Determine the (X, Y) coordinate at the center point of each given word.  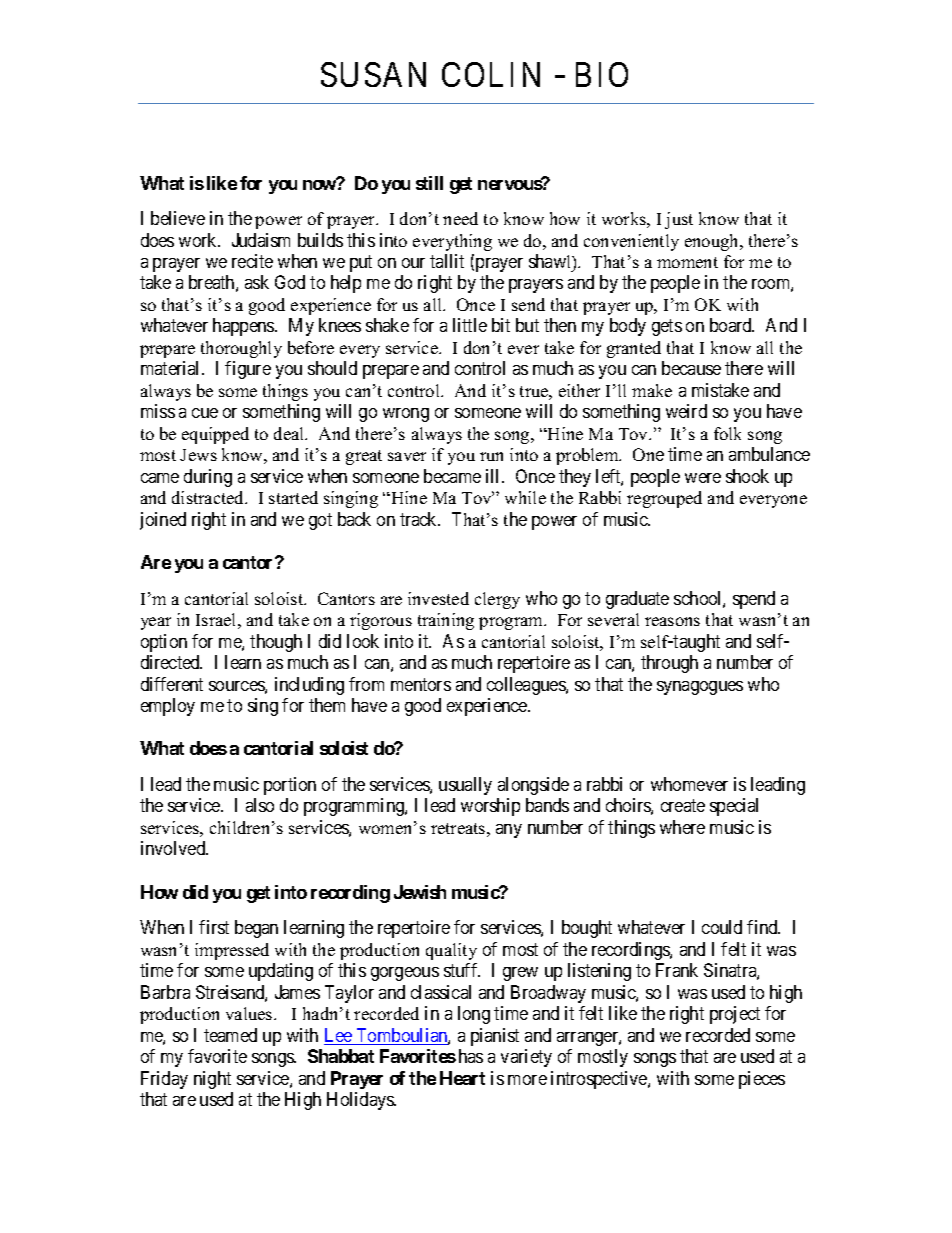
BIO (602, 74)
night (212, 1080)
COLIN (491, 74)
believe (178, 218)
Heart (462, 1078)
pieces (762, 1080)
